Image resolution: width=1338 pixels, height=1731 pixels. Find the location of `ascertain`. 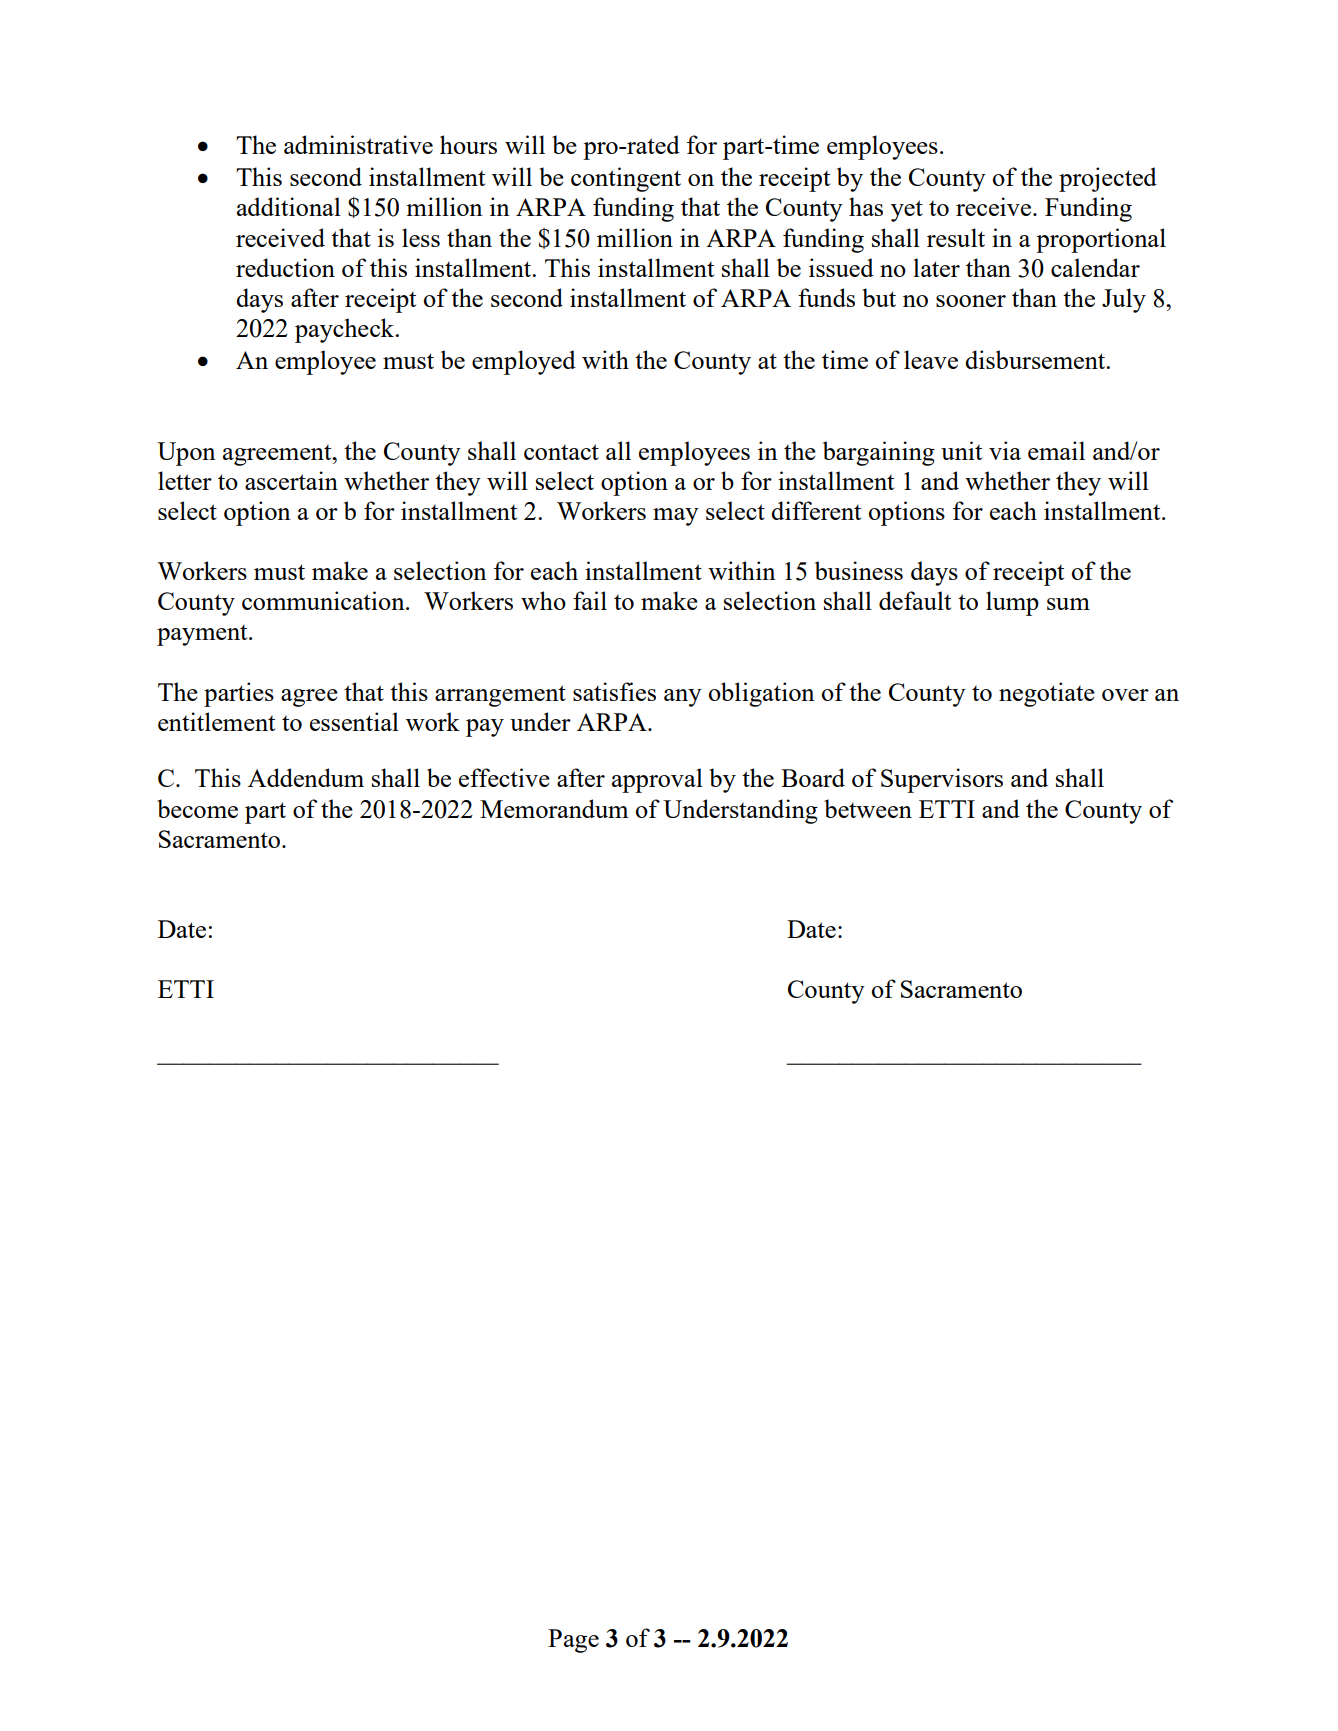

ascertain is located at coordinates (291, 480).
